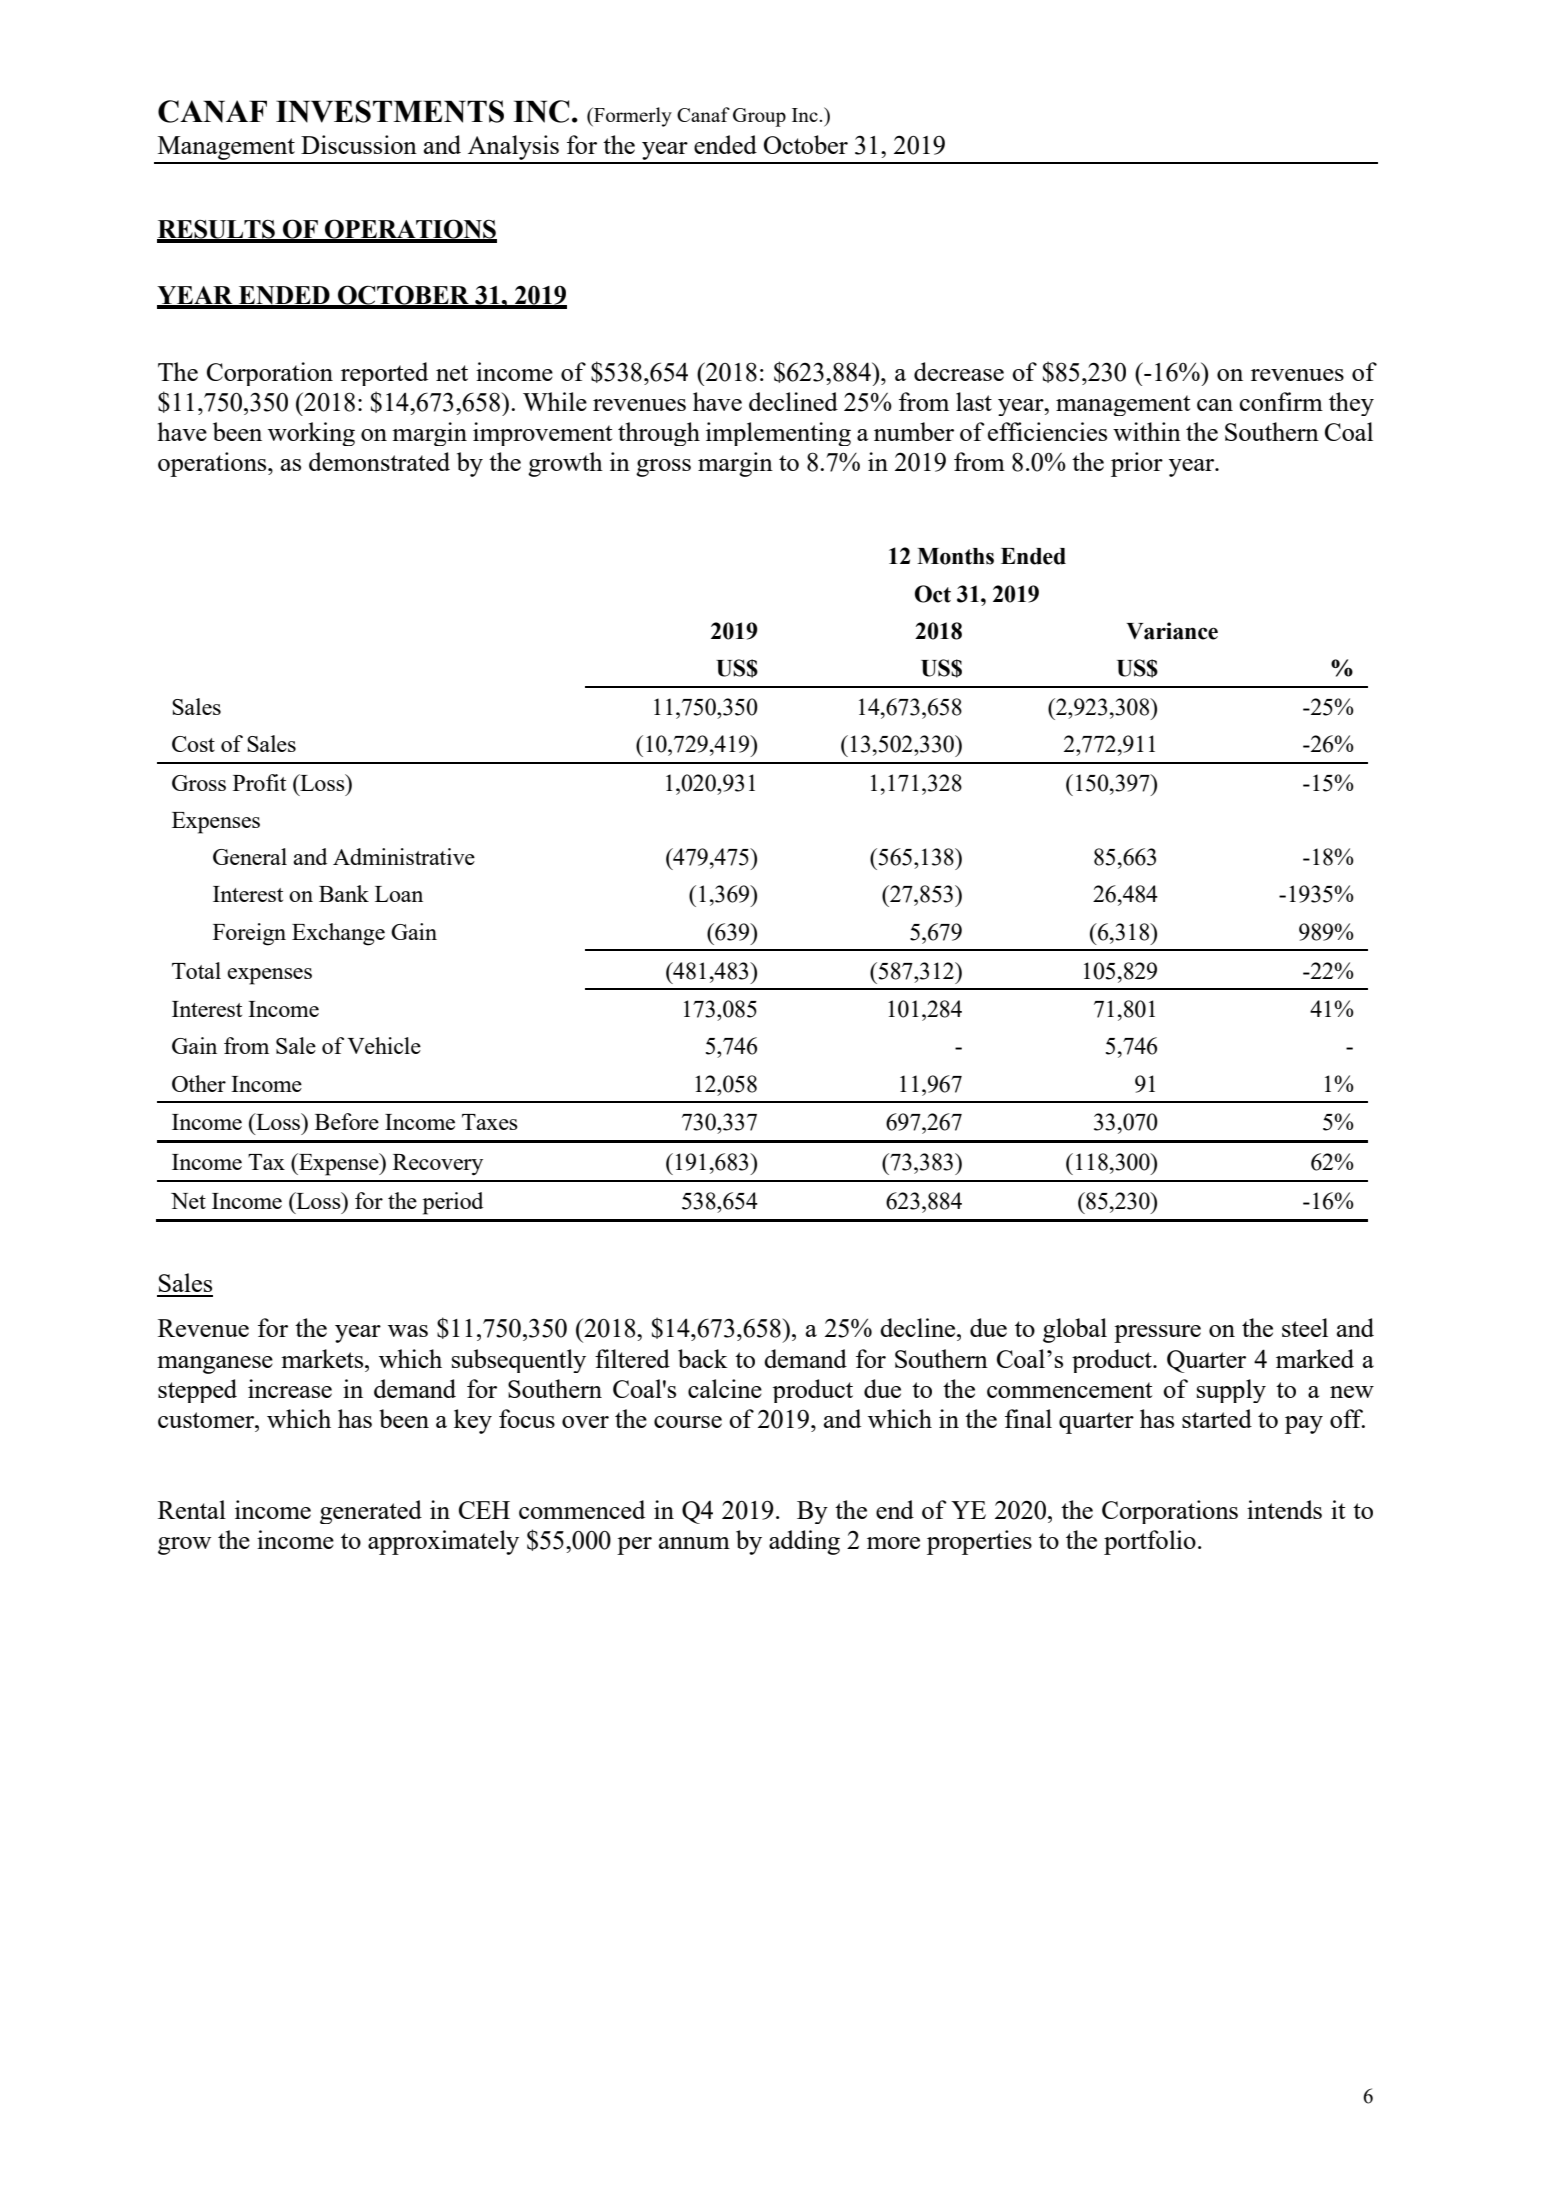  What do you see at coordinates (759, 117) in the image?
I see `Group` at bounding box center [759, 117].
